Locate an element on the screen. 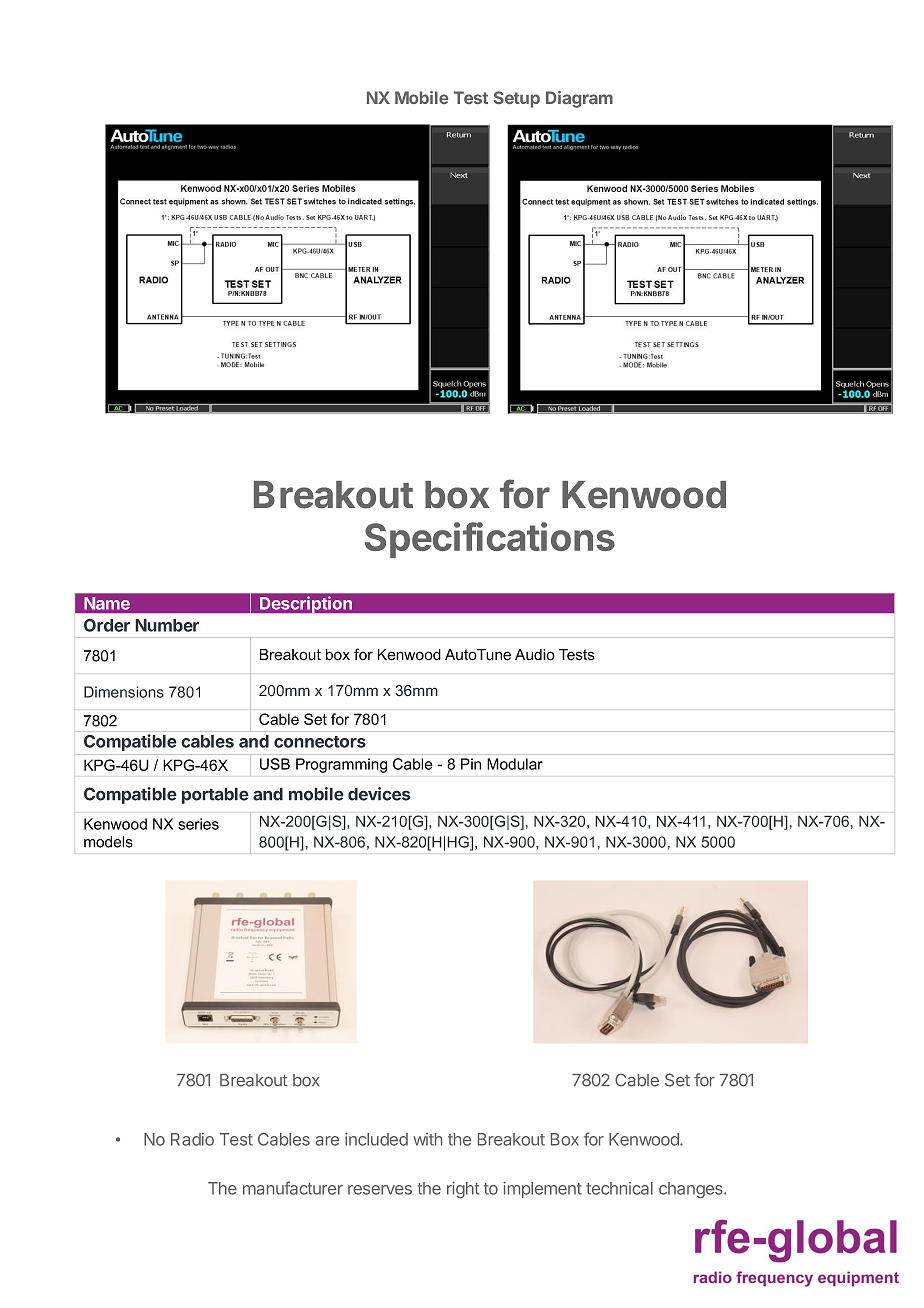  Diagram is located at coordinates (579, 99).
